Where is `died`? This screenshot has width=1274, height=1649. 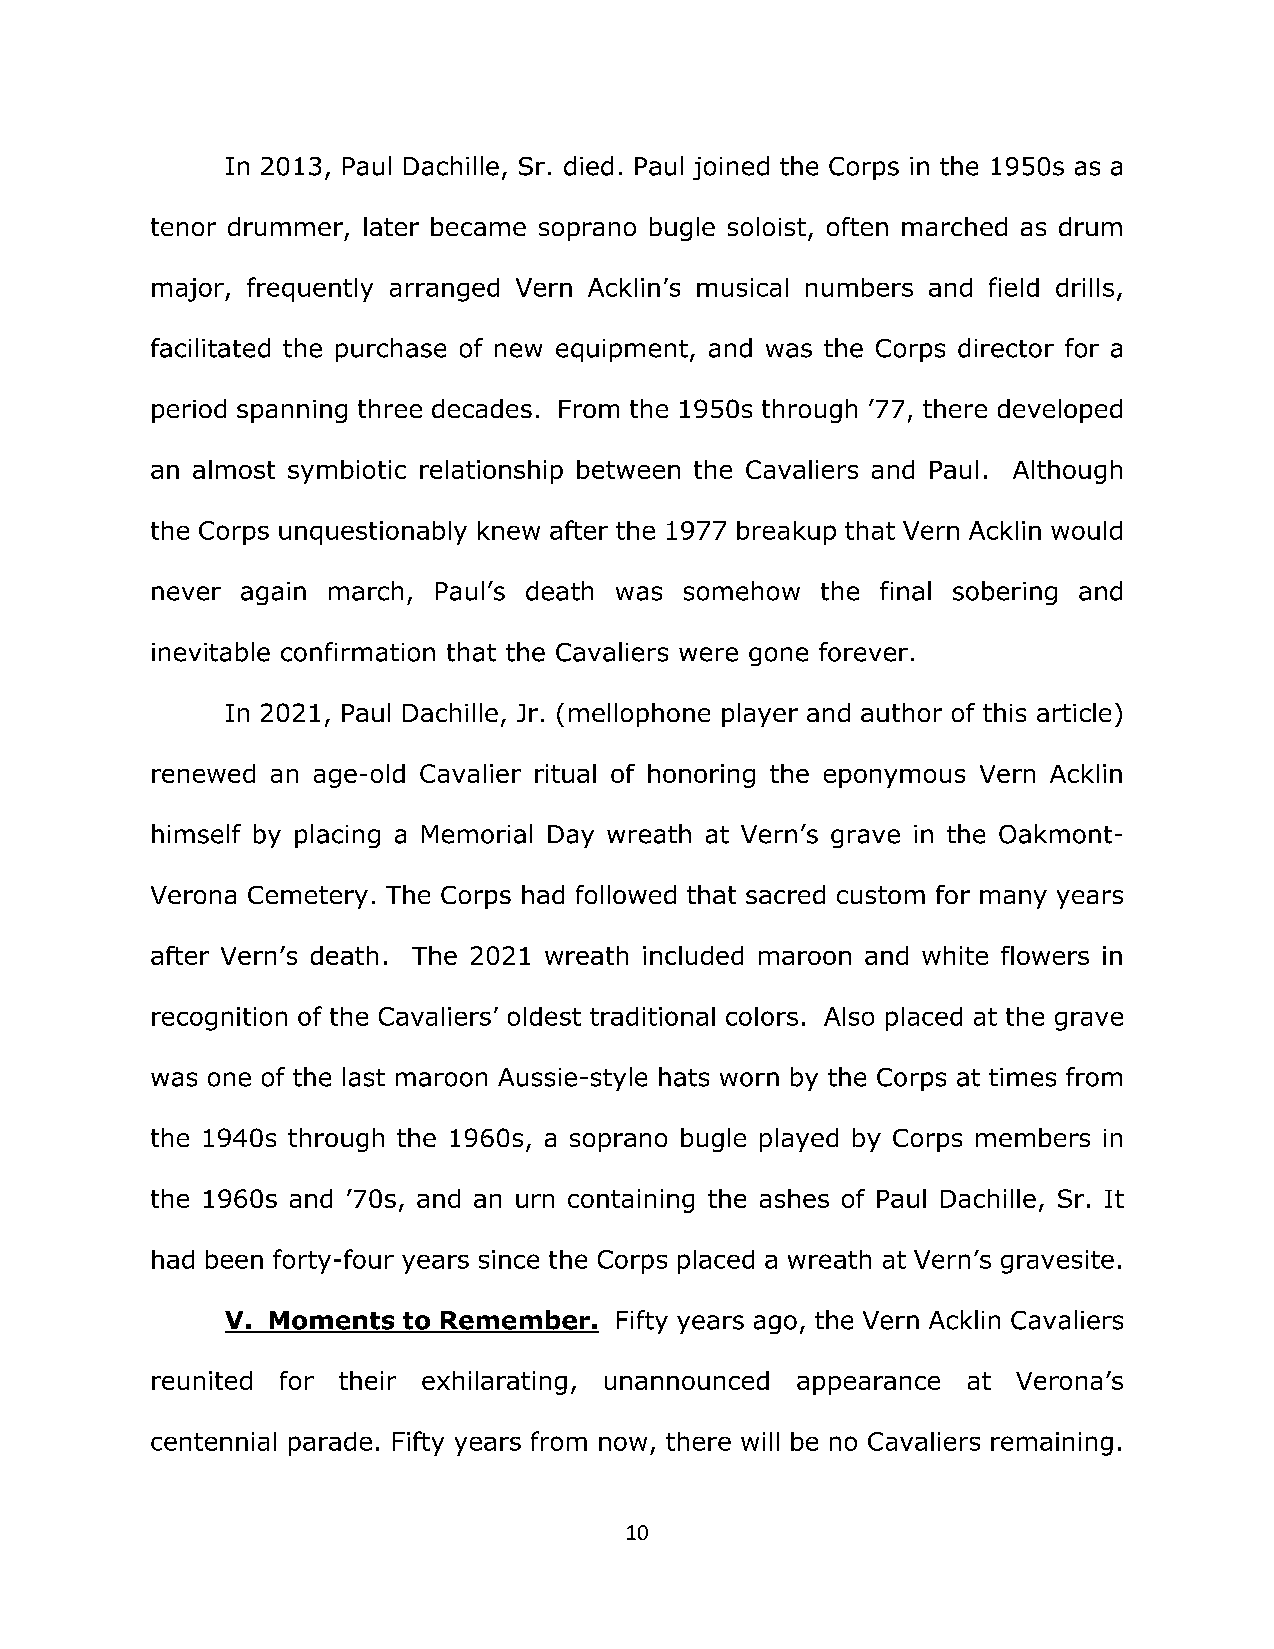 died is located at coordinates (588, 166).
